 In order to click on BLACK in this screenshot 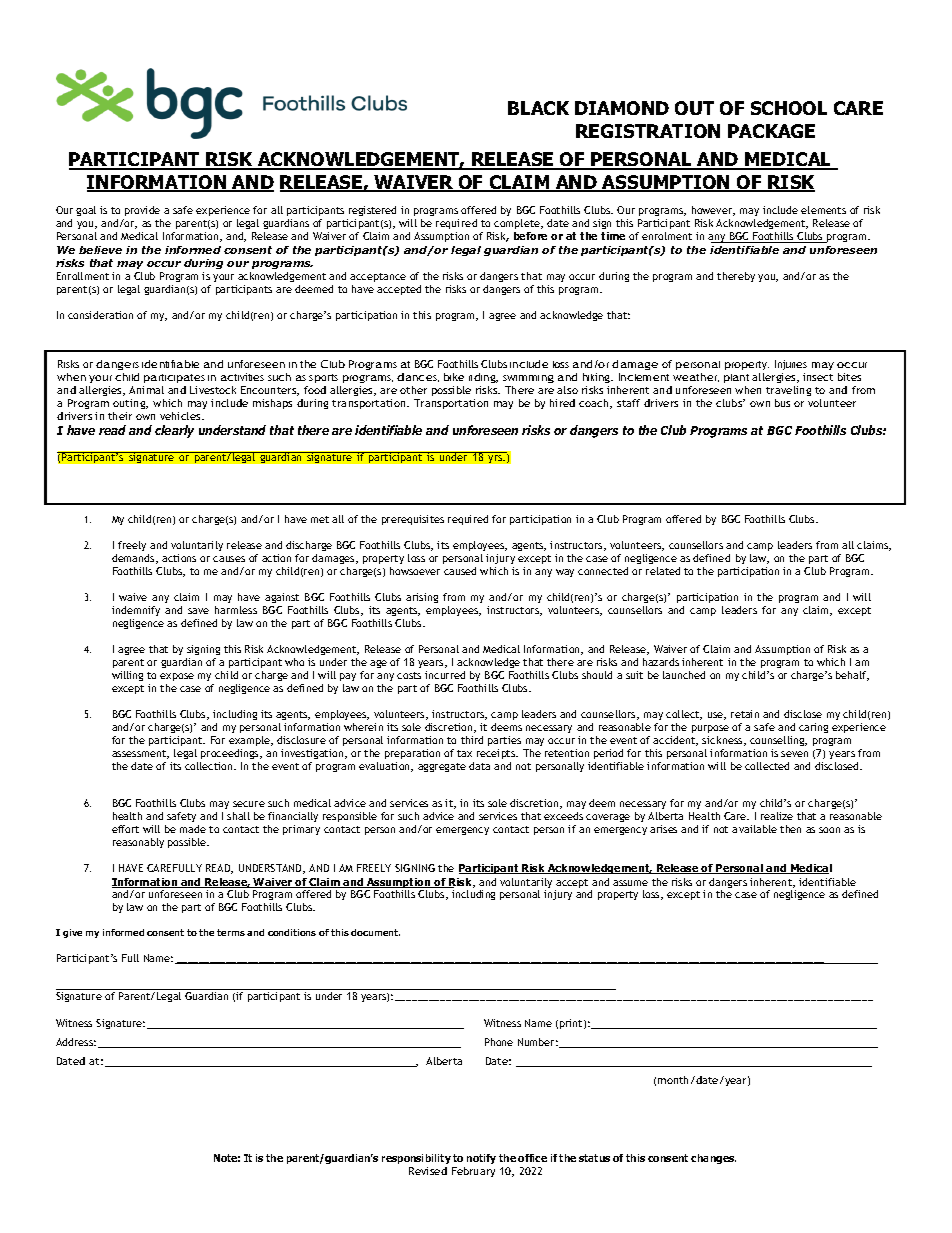, I will do `click(538, 108)`.
